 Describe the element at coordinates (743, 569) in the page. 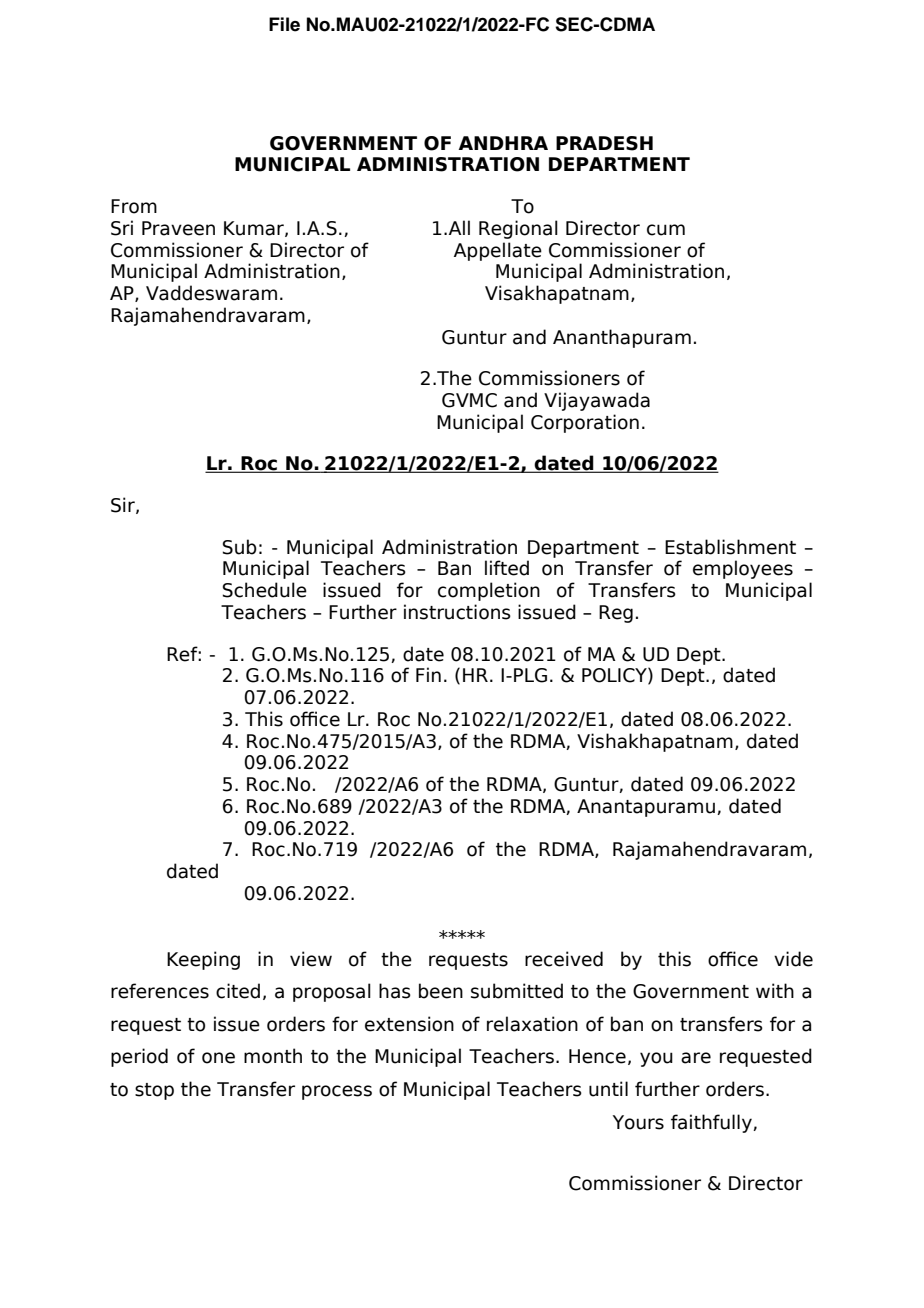

I see `employees` at that location.
